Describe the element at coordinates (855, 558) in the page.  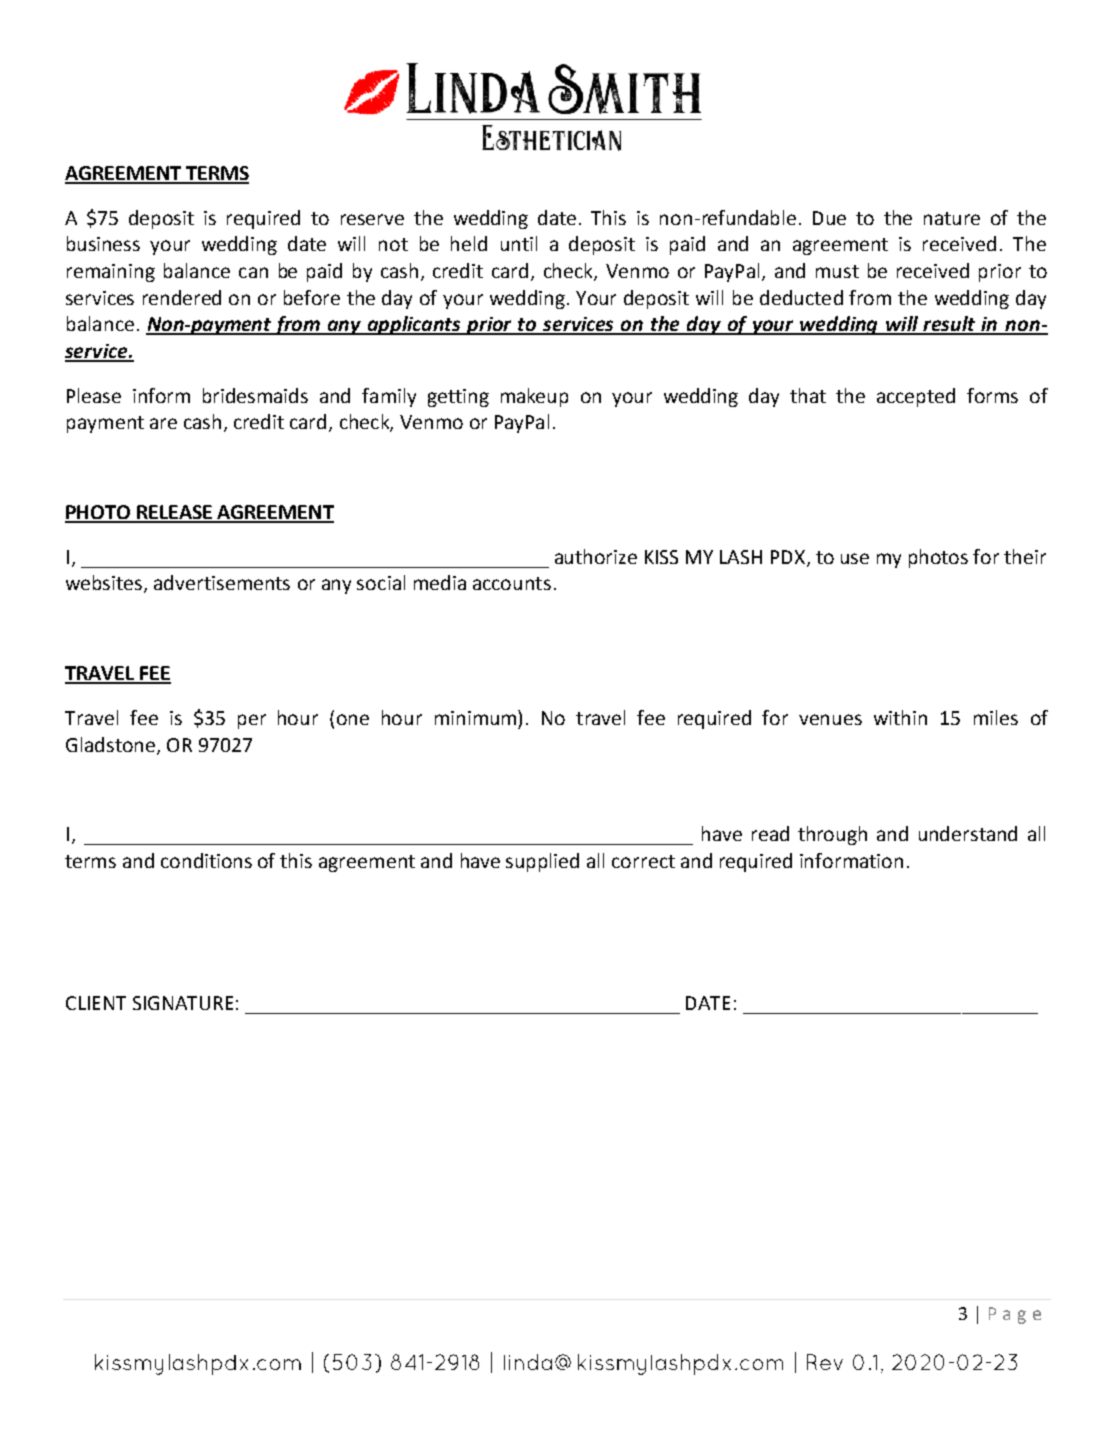
I see `use` at that location.
